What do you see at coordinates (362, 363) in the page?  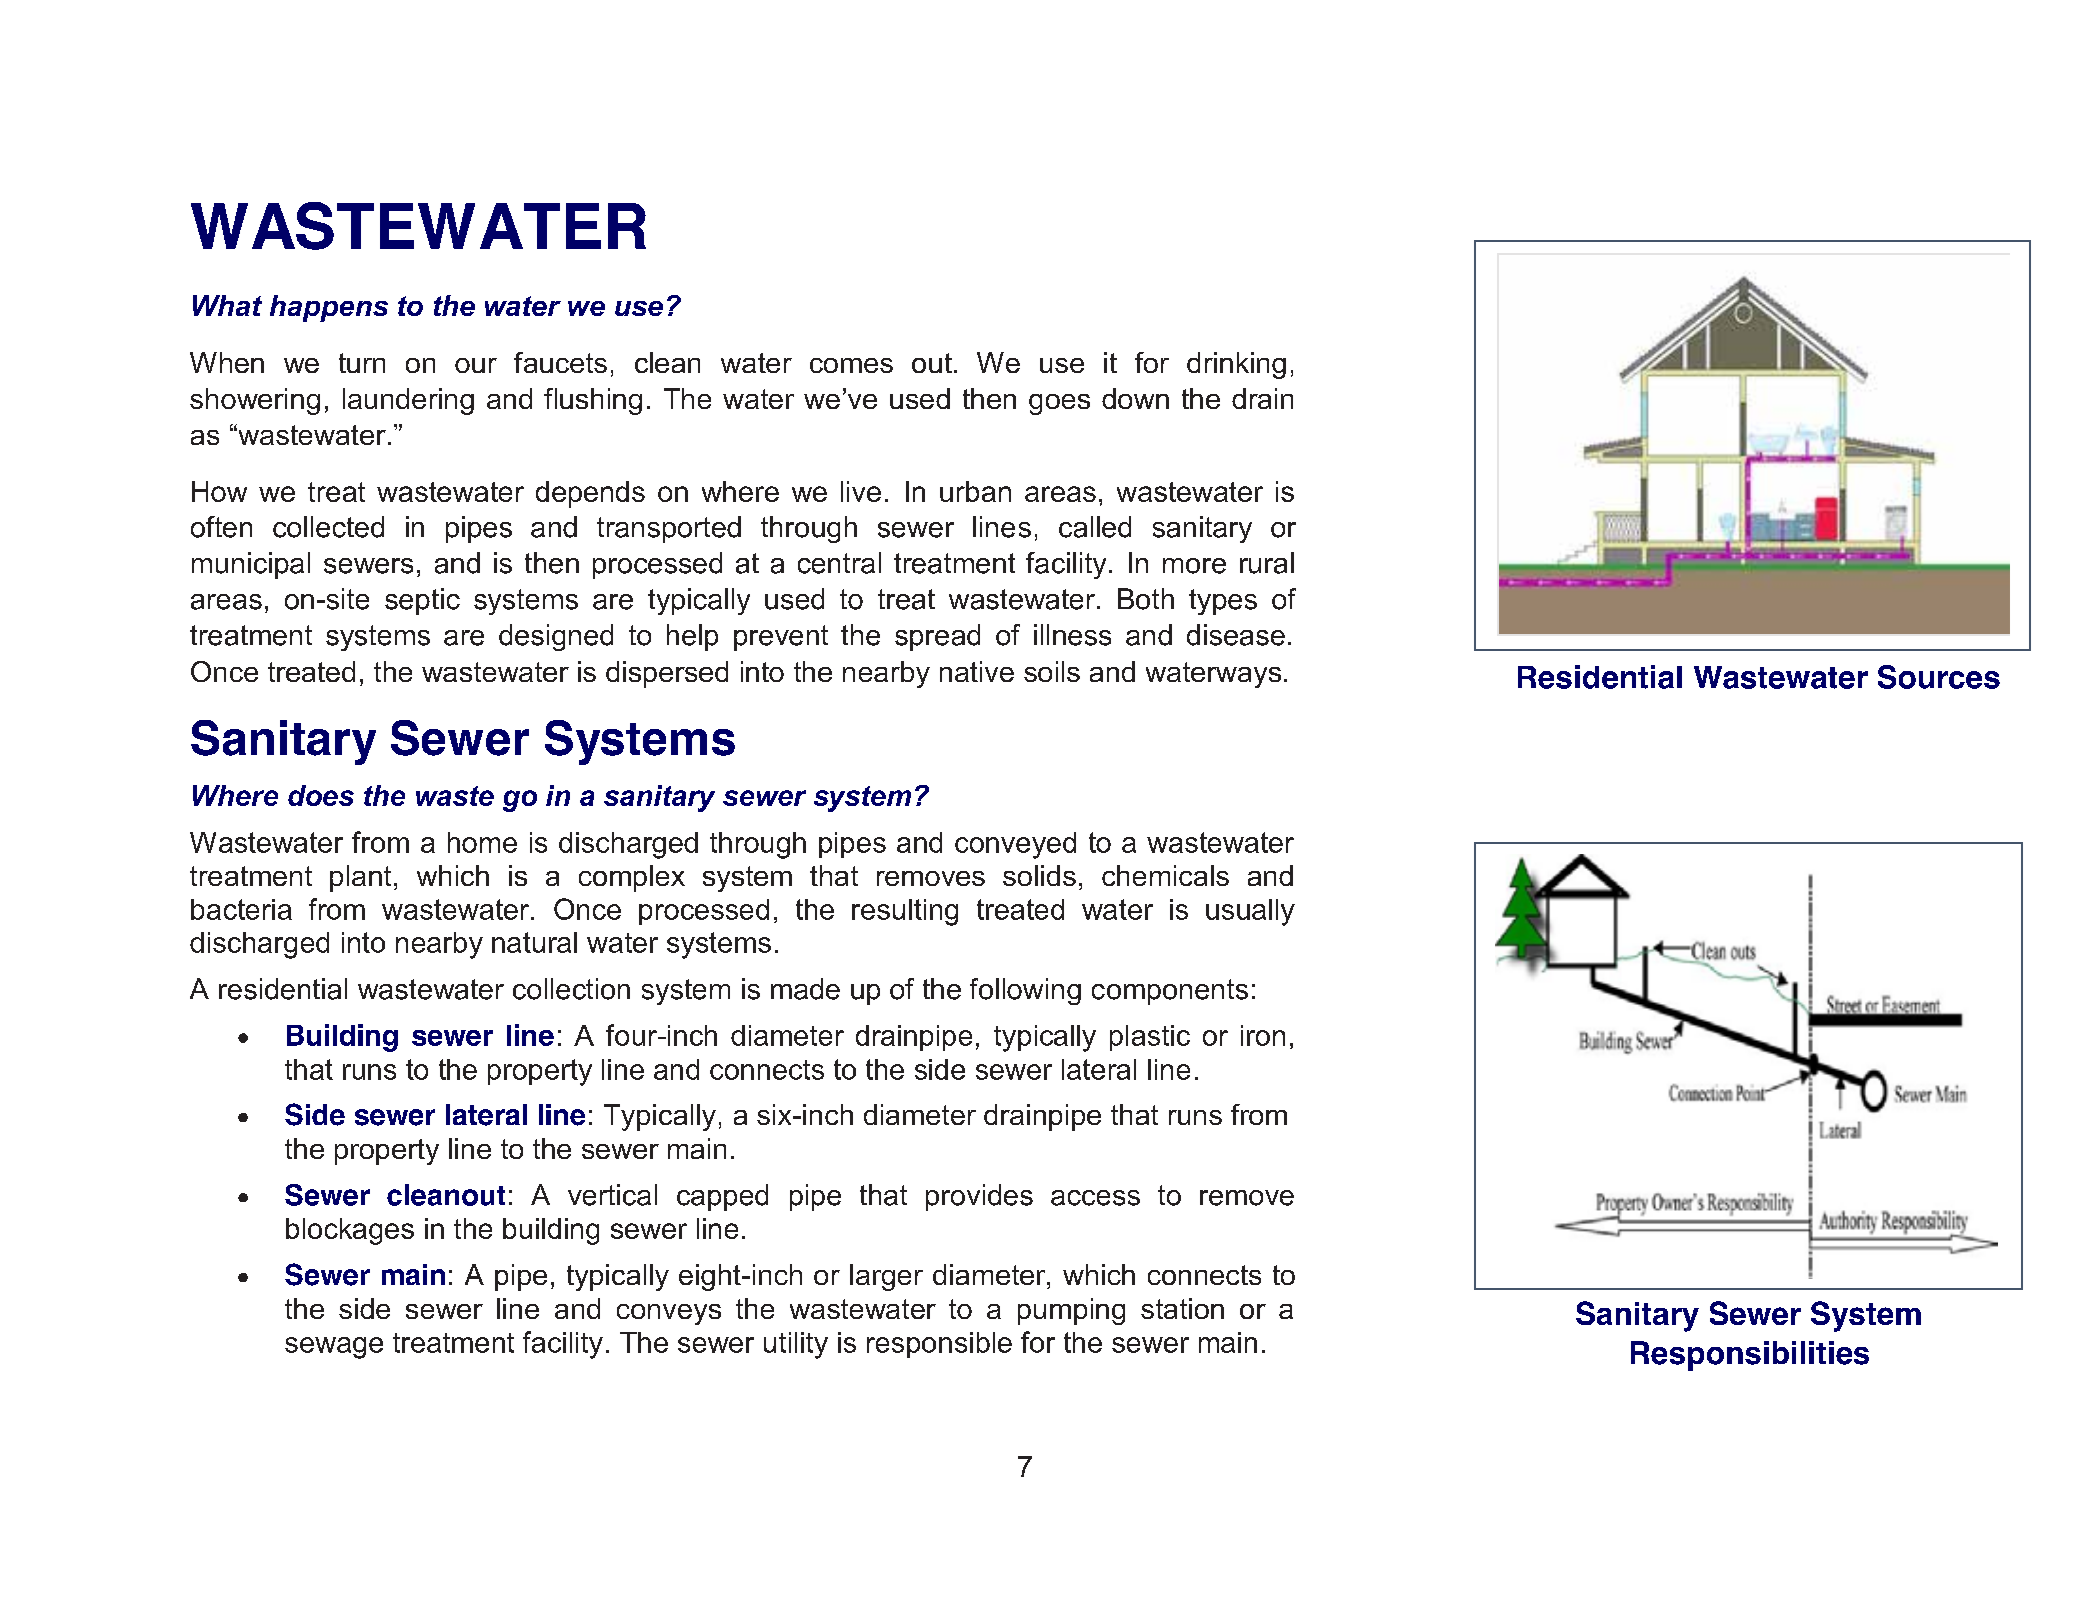 I see `turn` at bounding box center [362, 363].
